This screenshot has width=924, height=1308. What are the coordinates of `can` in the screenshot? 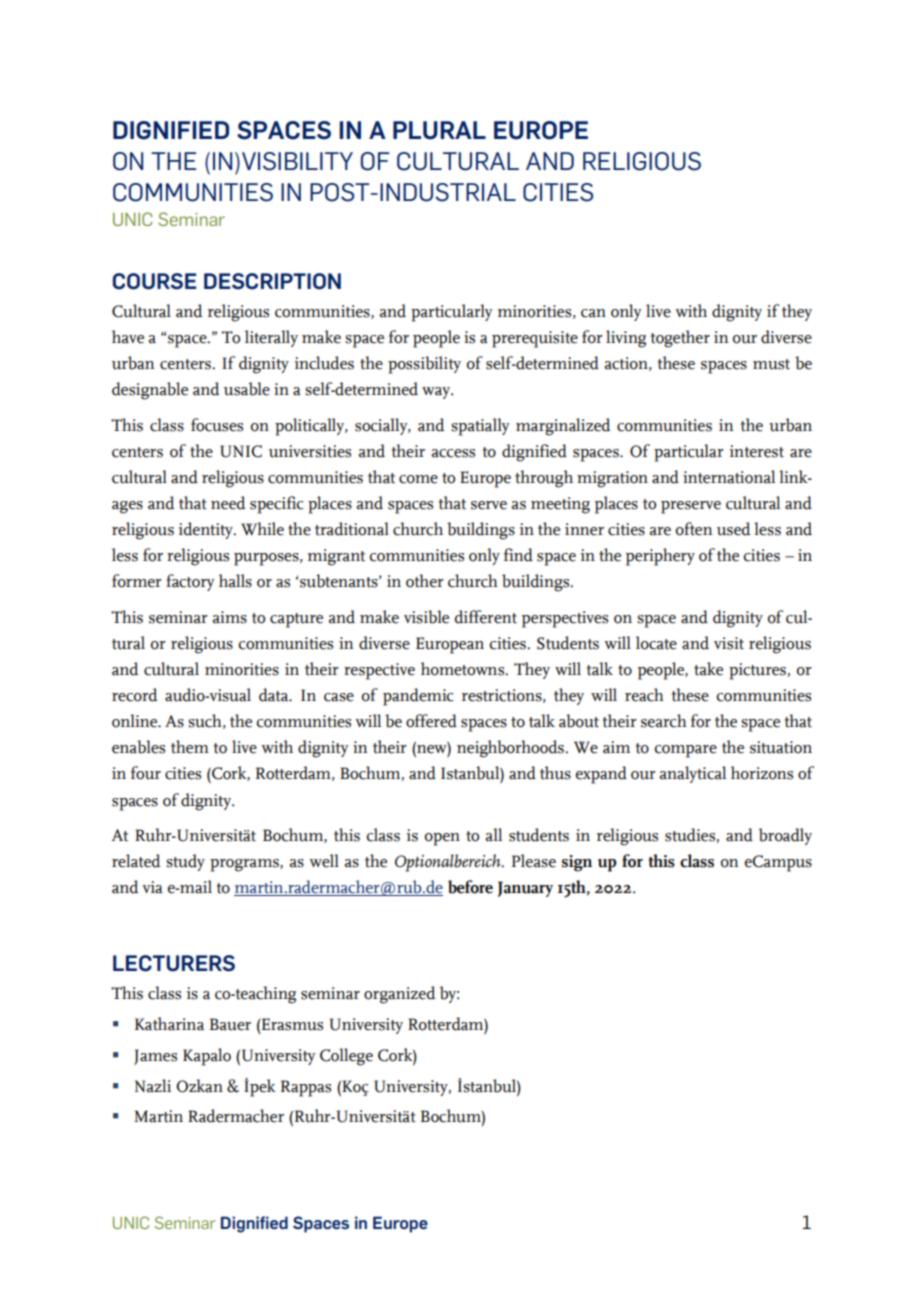 It's located at (593, 313).
